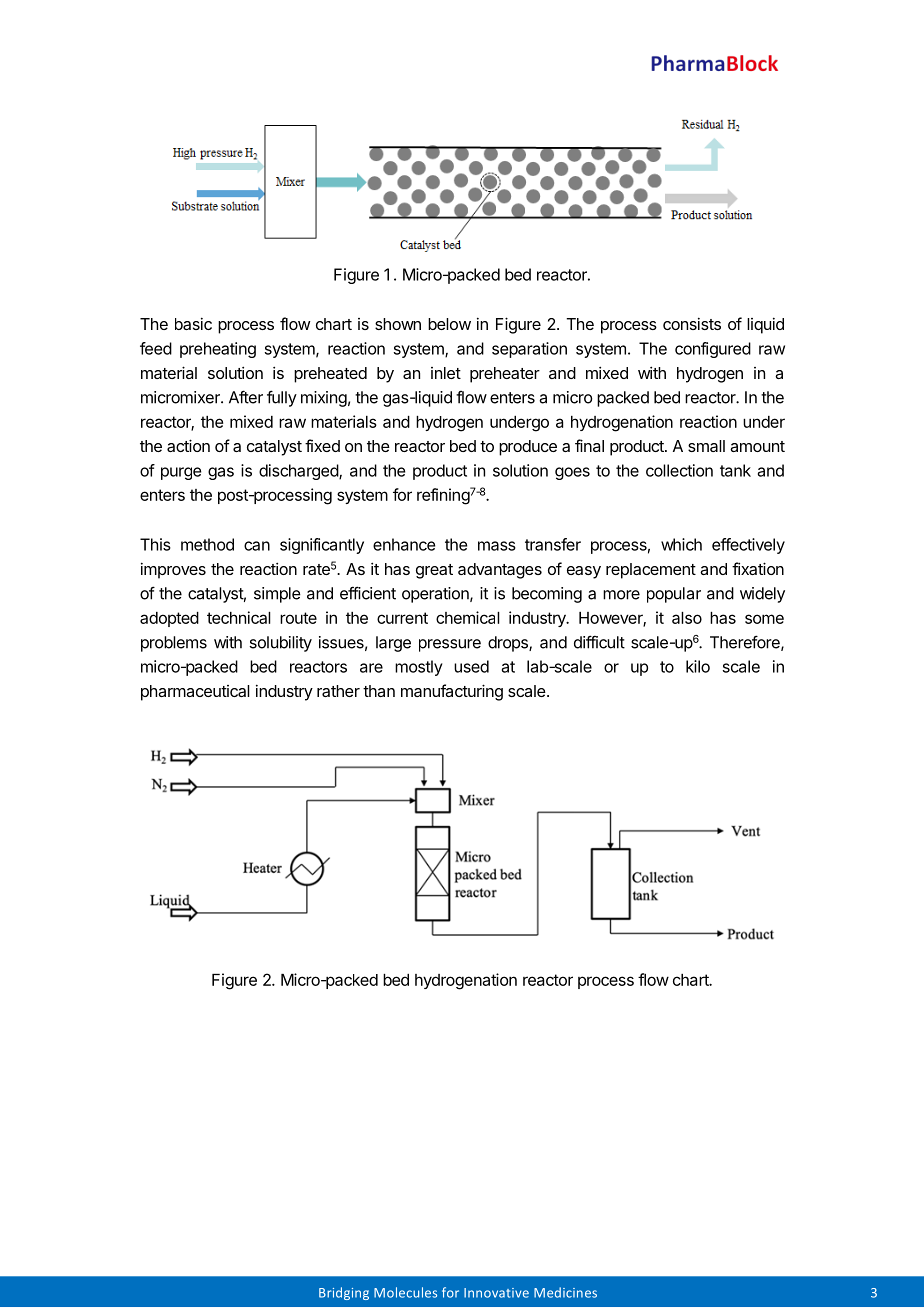  What do you see at coordinates (239, 617) in the screenshot?
I see `technical` at bounding box center [239, 617].
